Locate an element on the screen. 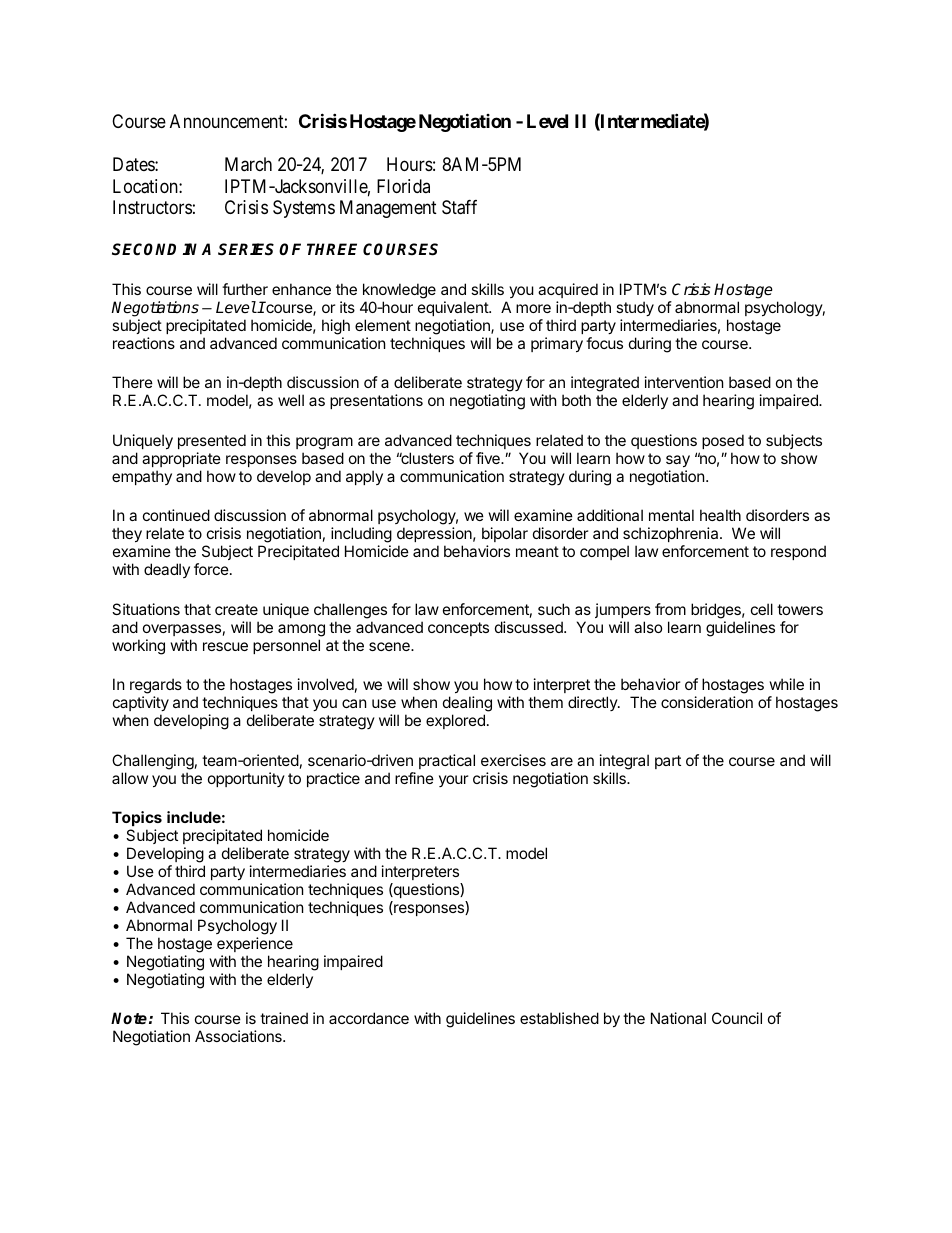 The width and height of the screenshot is (952, 1233). bipolar is located at coordinates (505, 536).
